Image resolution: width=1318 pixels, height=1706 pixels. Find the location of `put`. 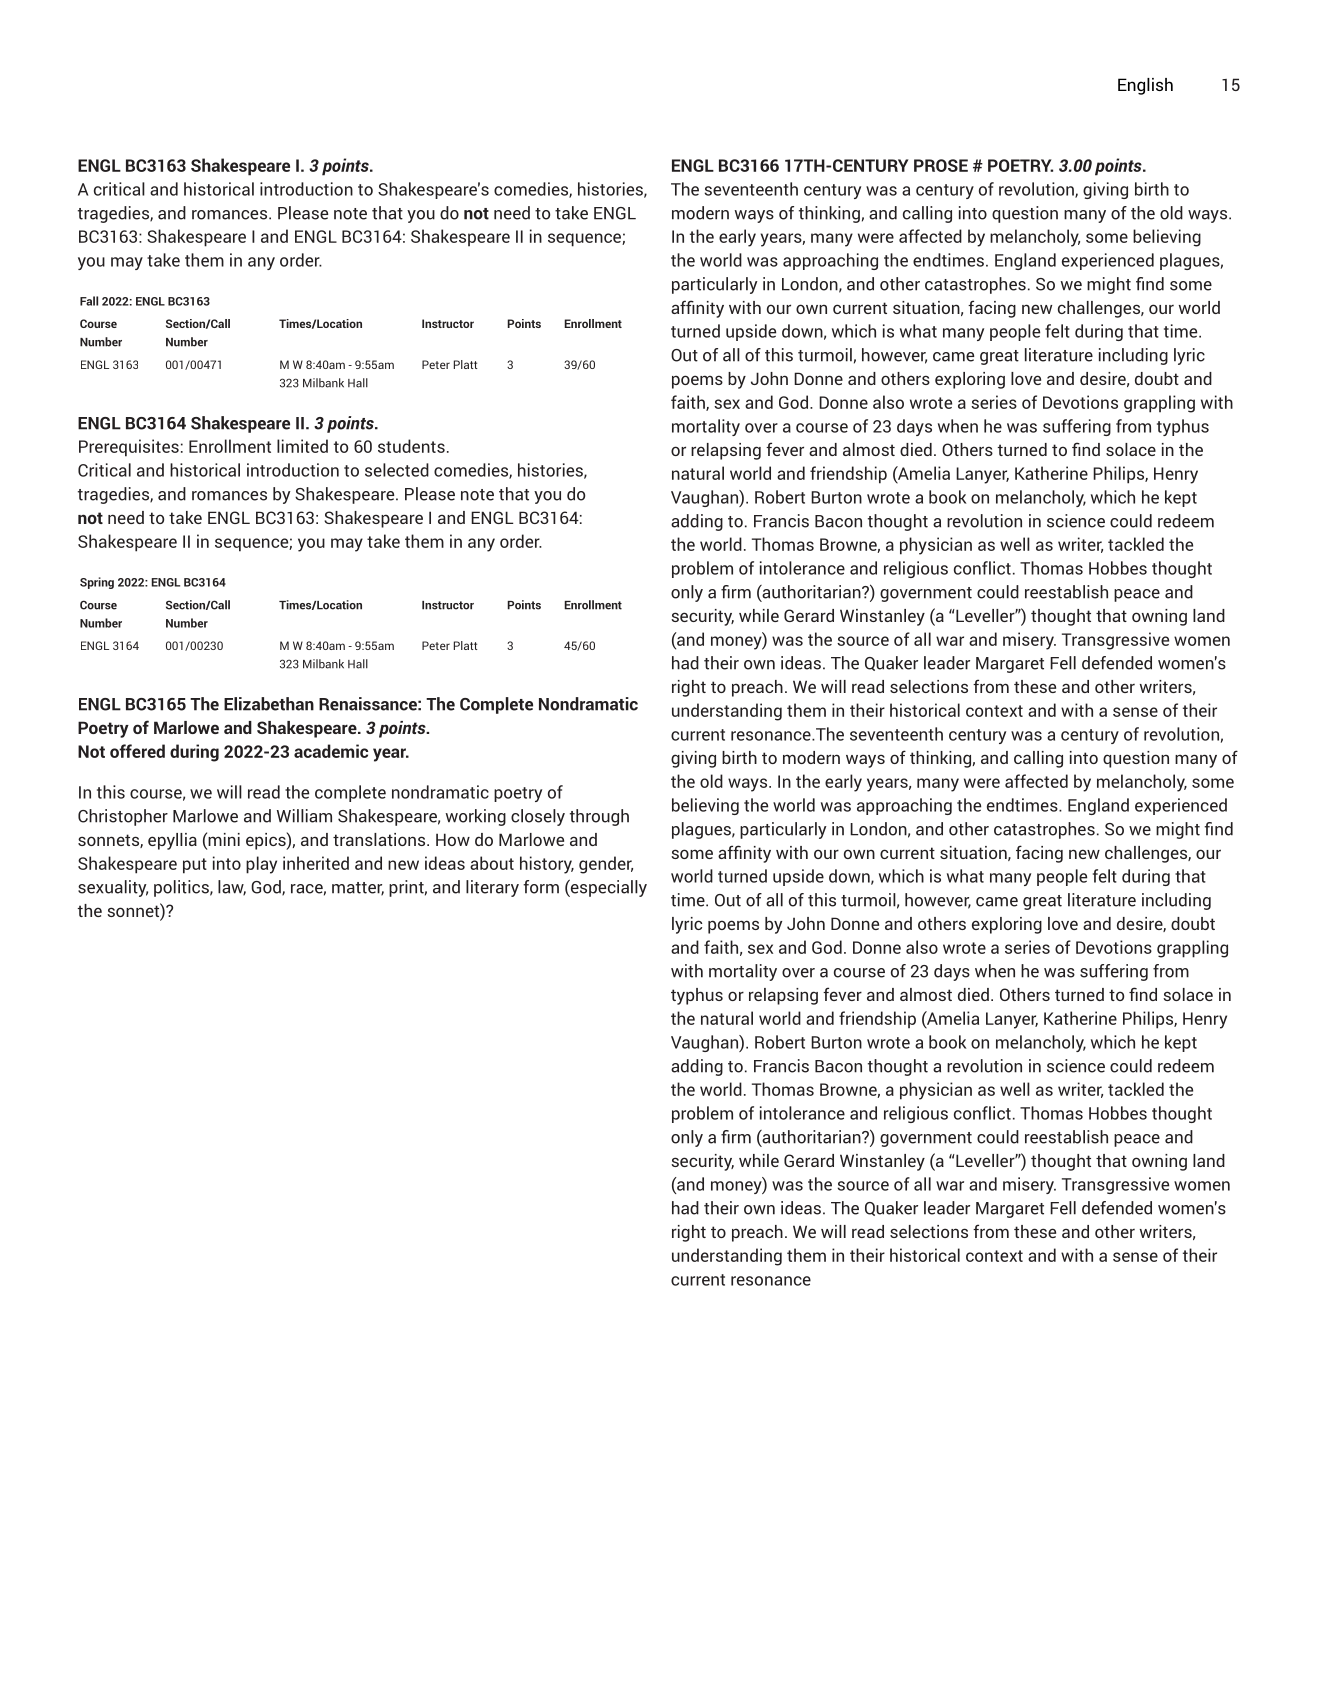

put is located at coordinates (195, 866).
